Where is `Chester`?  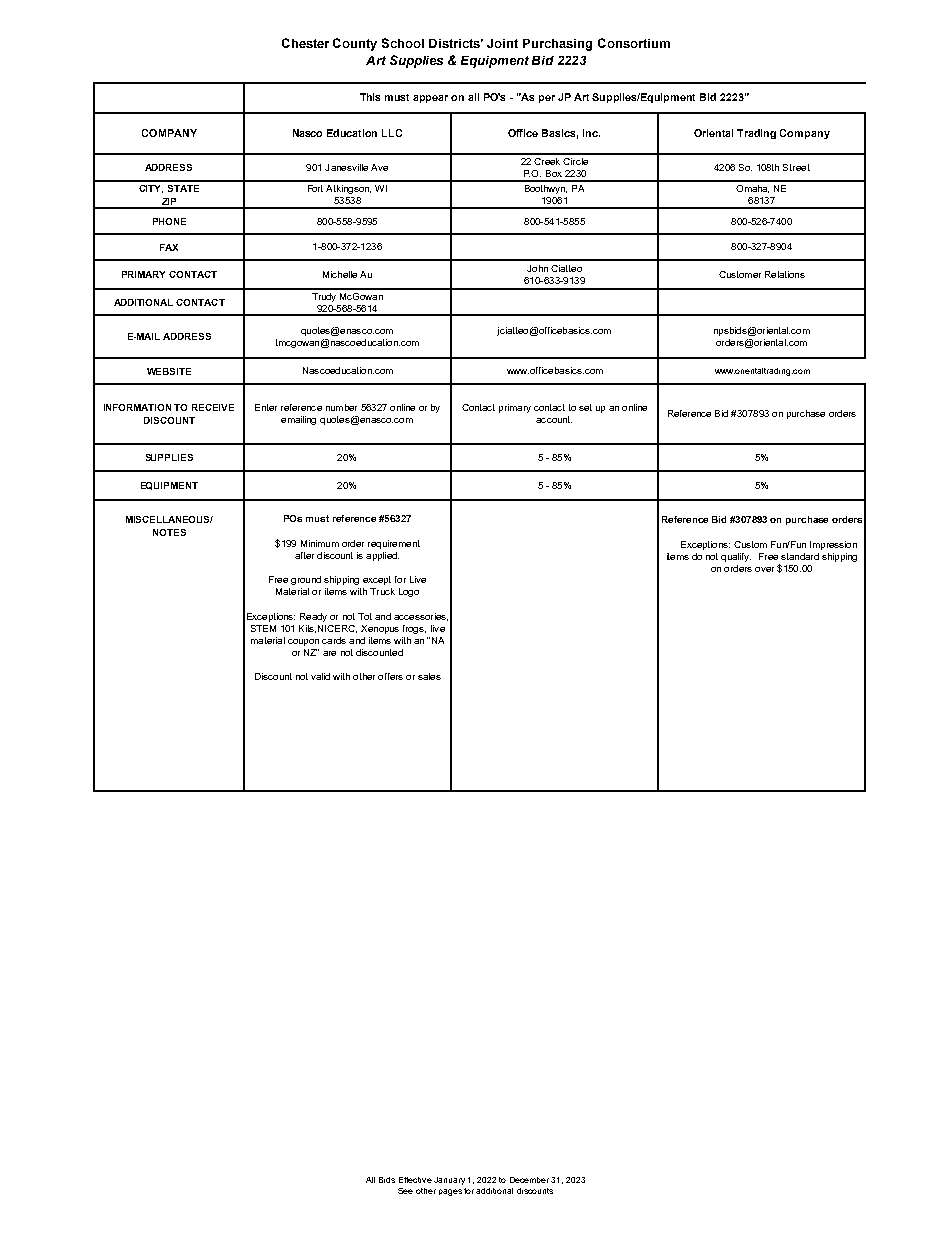
Chester is located at coordinates (305, 43).
